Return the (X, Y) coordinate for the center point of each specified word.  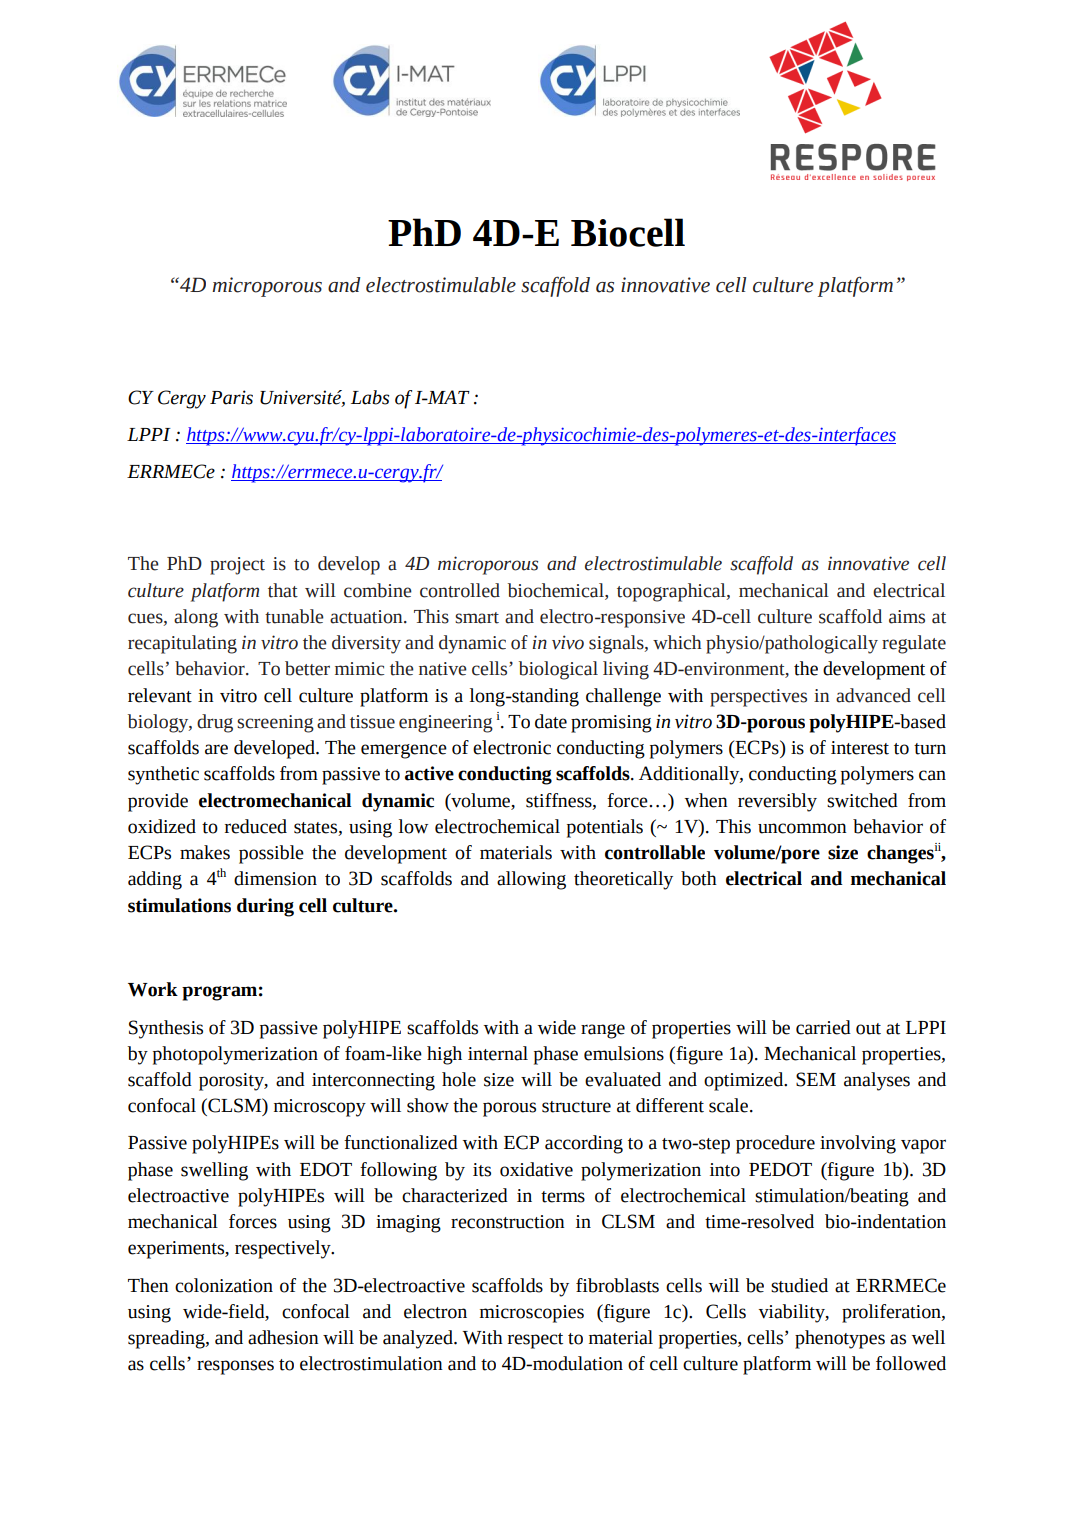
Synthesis (166, 1029)
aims (907, 617)
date (551, 721)
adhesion (283, 1337)
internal (498, 1053)
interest (860, 748)
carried (823, 1027)
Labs (370, 397)
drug (215, 723)
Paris (231, 397)
